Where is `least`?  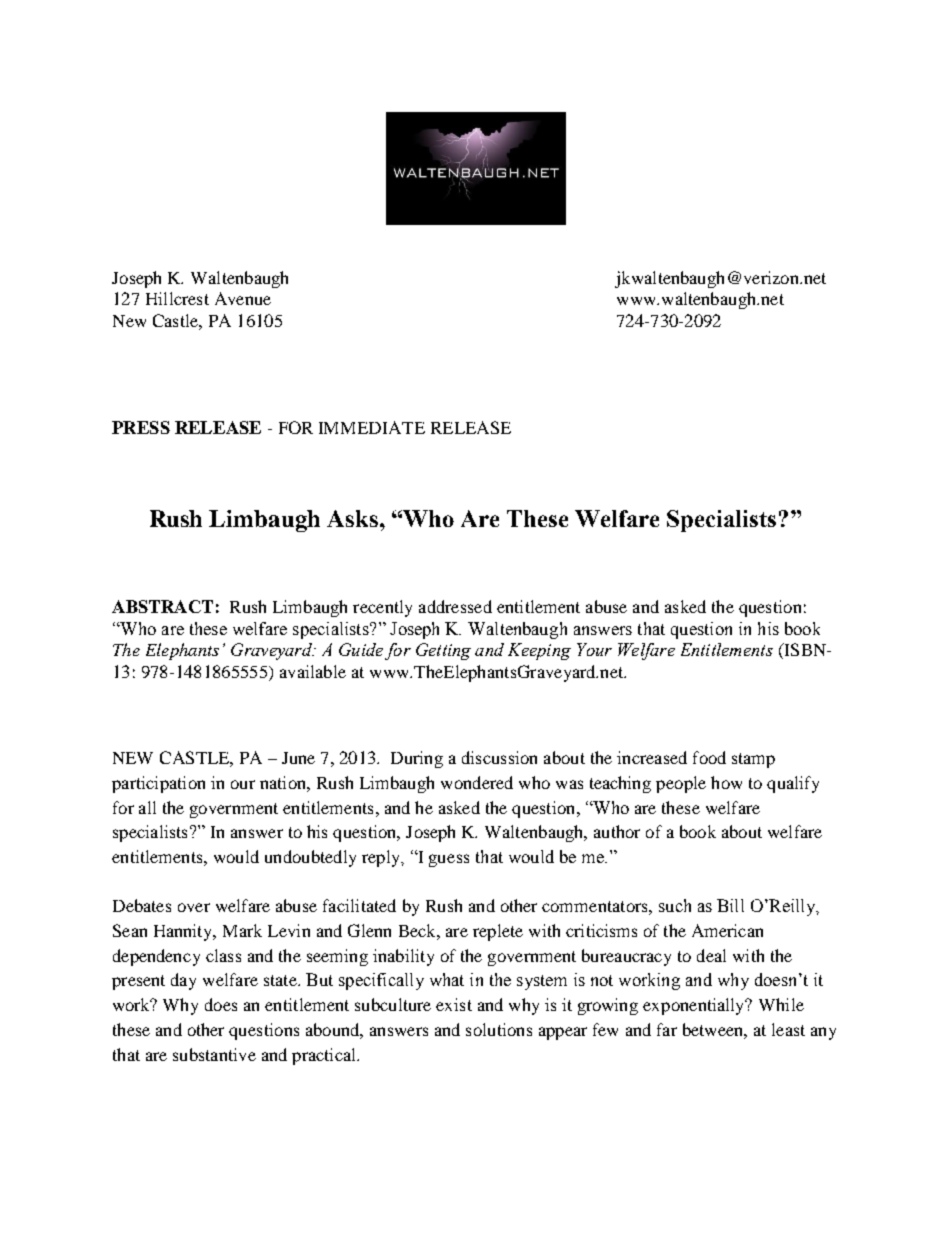
least is located at coordinates (788, 1029).
